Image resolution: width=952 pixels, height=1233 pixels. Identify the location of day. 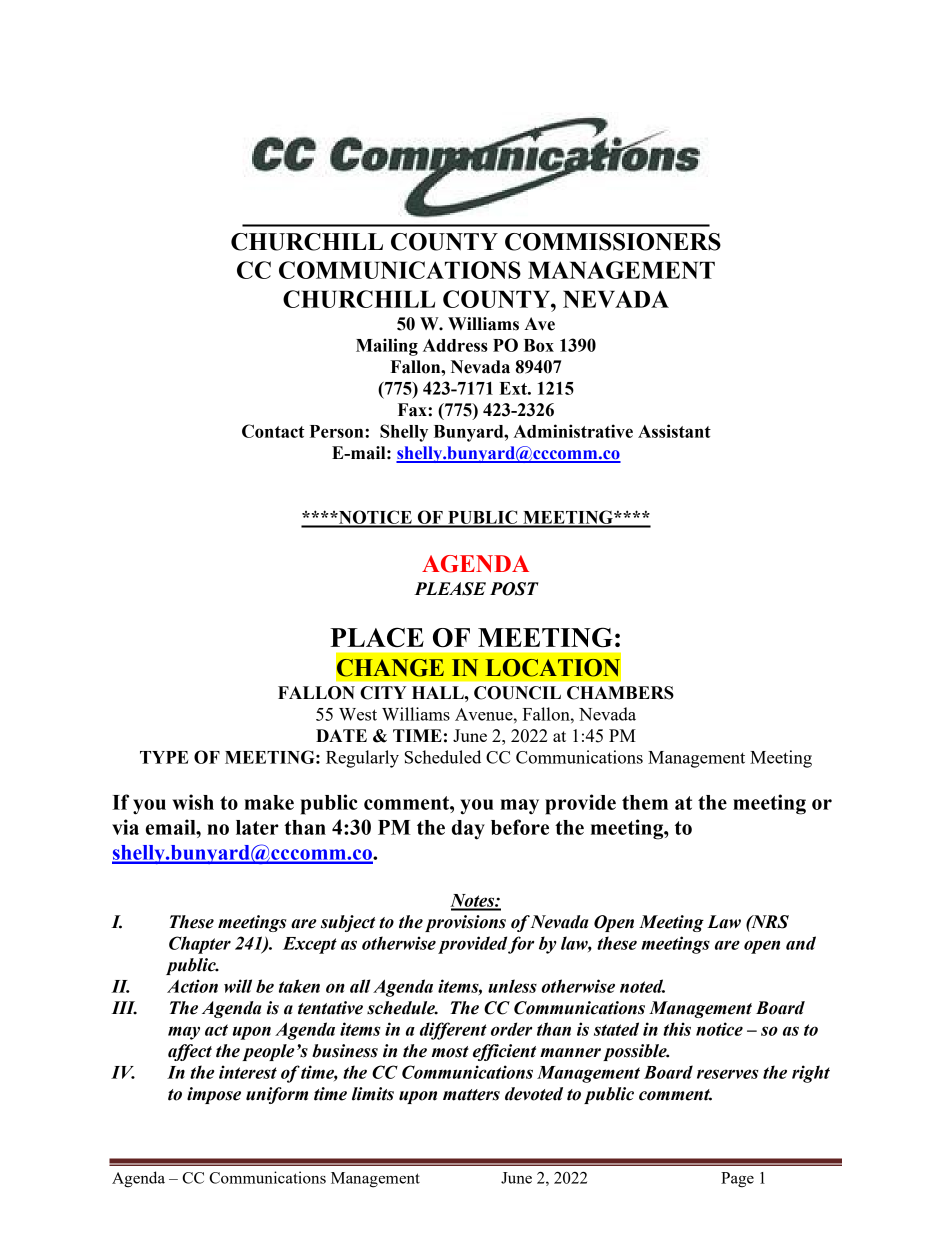
(468, 830).
